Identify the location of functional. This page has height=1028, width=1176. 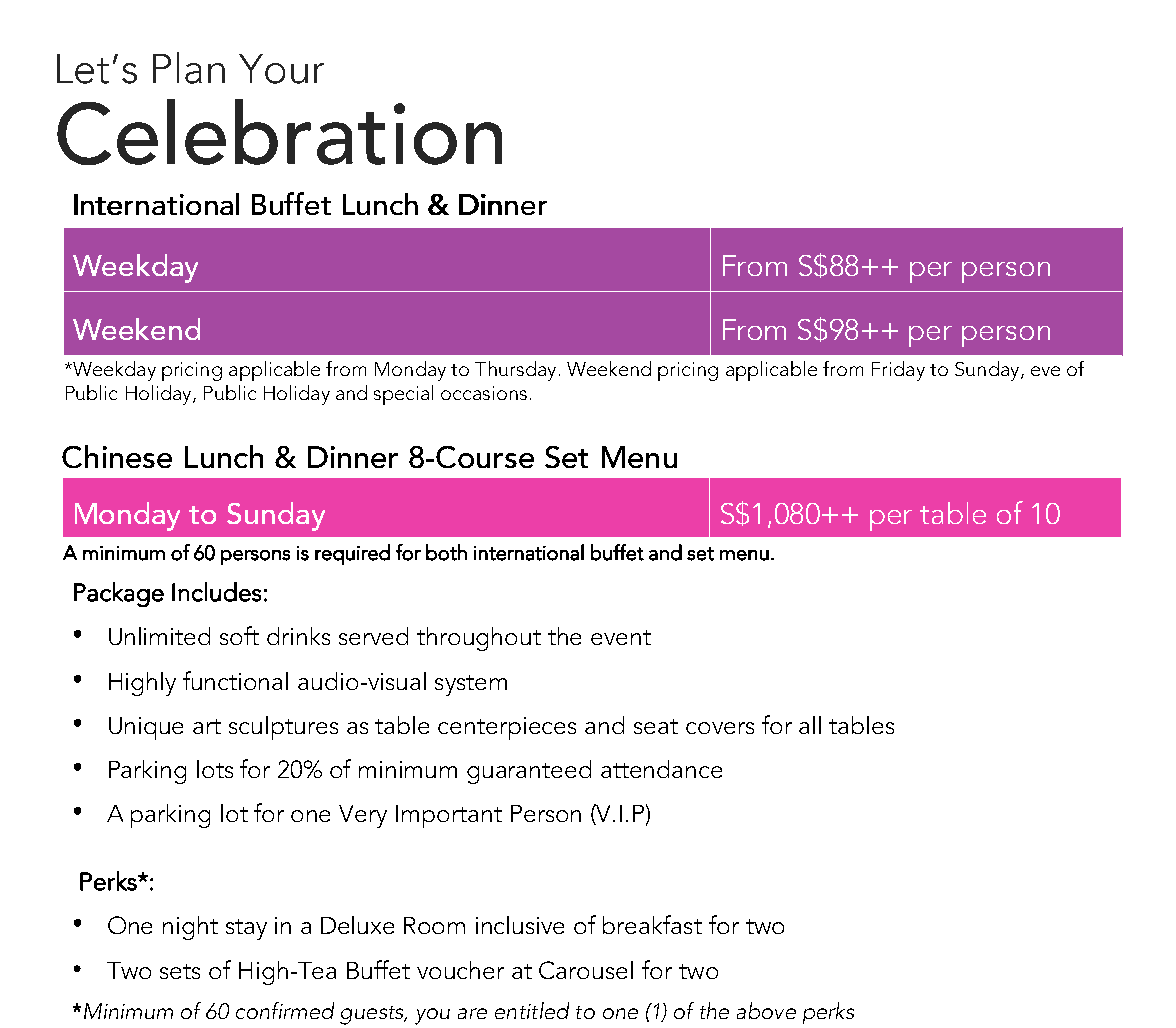
(235, 680).
